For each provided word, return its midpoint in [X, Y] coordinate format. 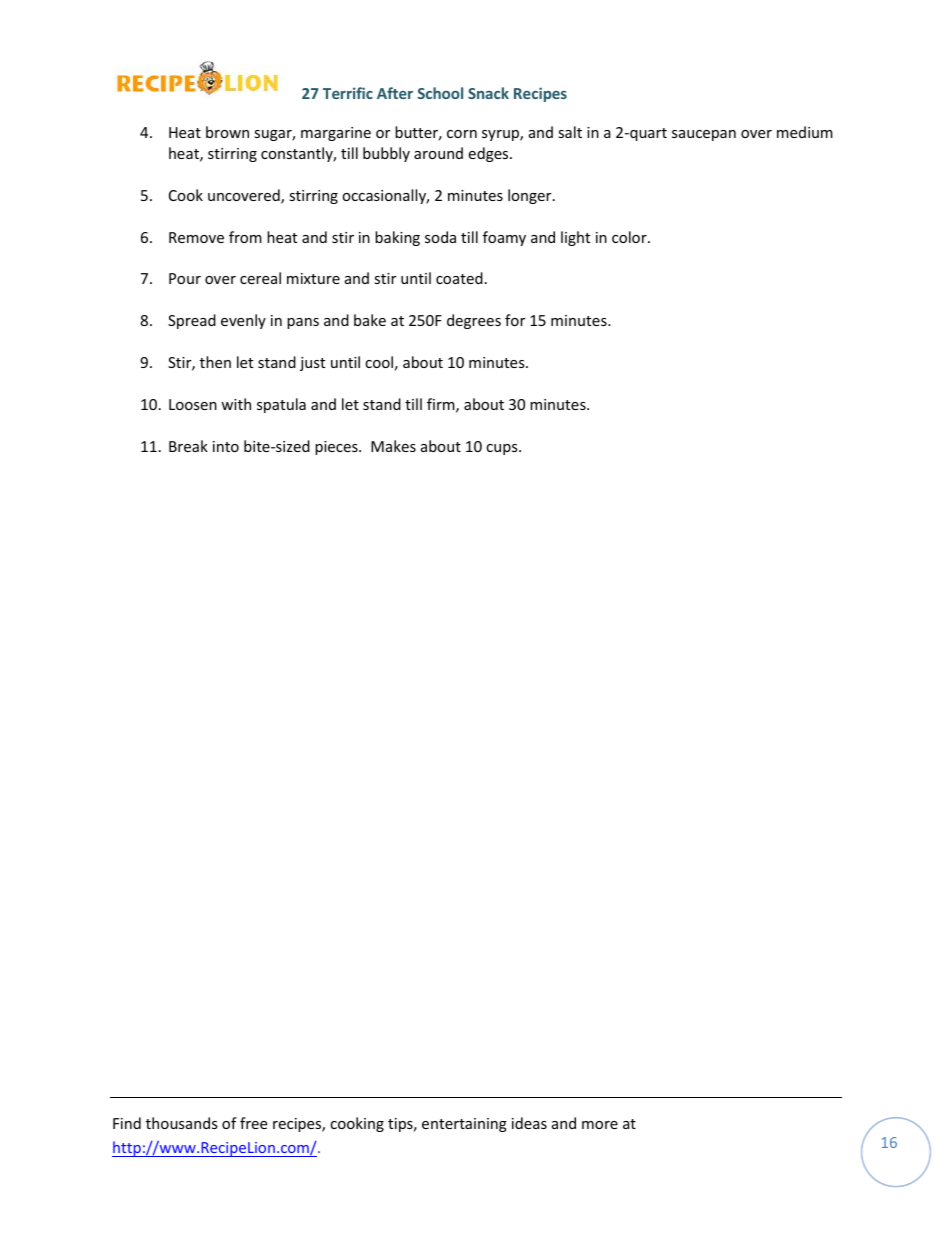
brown [227, 132]
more [600, 1125]
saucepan [704, 135]
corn [462, 134]
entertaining [464, 1125]
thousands [182, 1123]
